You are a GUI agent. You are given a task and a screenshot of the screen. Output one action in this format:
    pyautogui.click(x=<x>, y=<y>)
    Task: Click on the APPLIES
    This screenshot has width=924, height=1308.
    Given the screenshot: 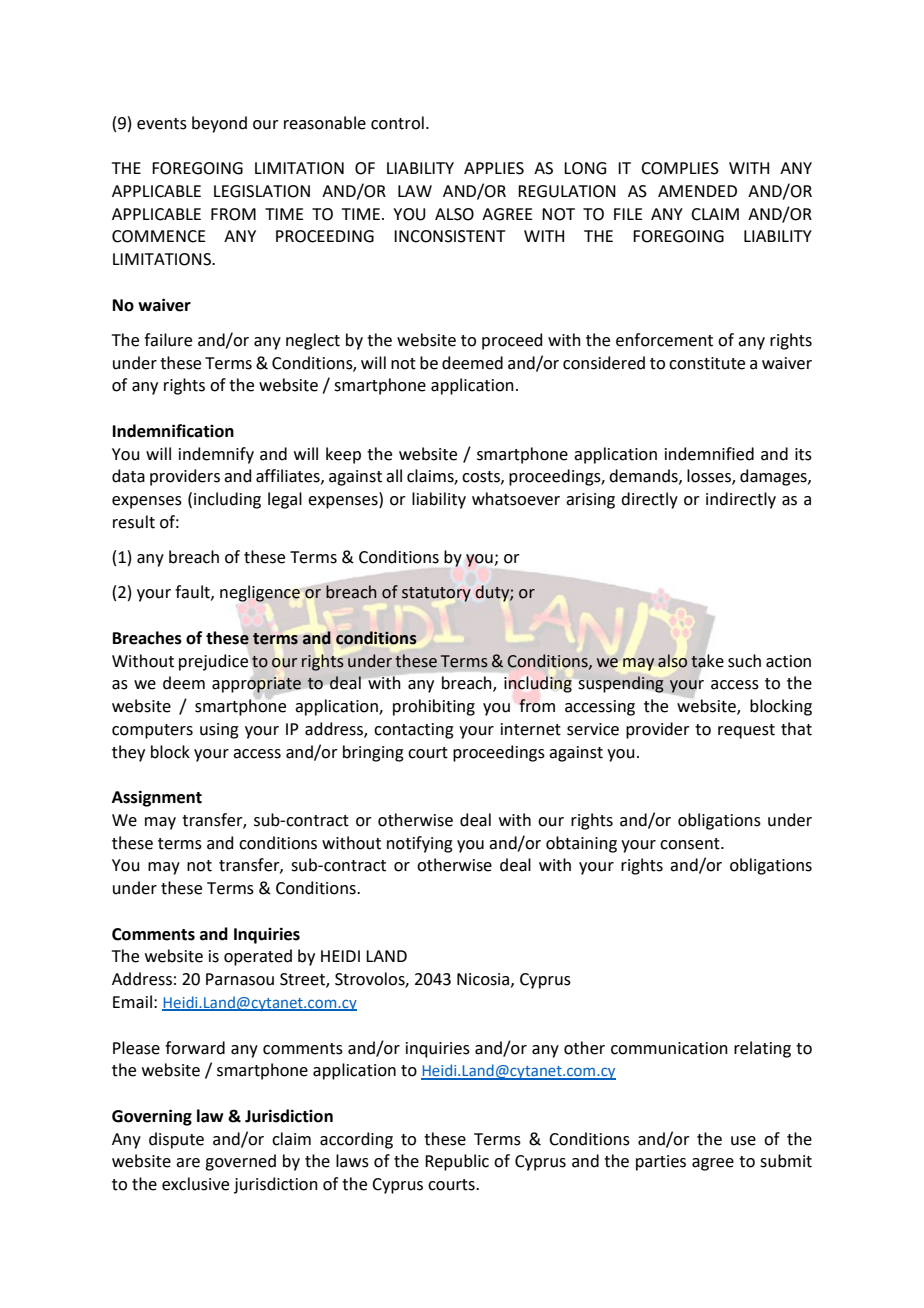 What is the action you would take?
    pyautogui.click(x=494, y=168)
